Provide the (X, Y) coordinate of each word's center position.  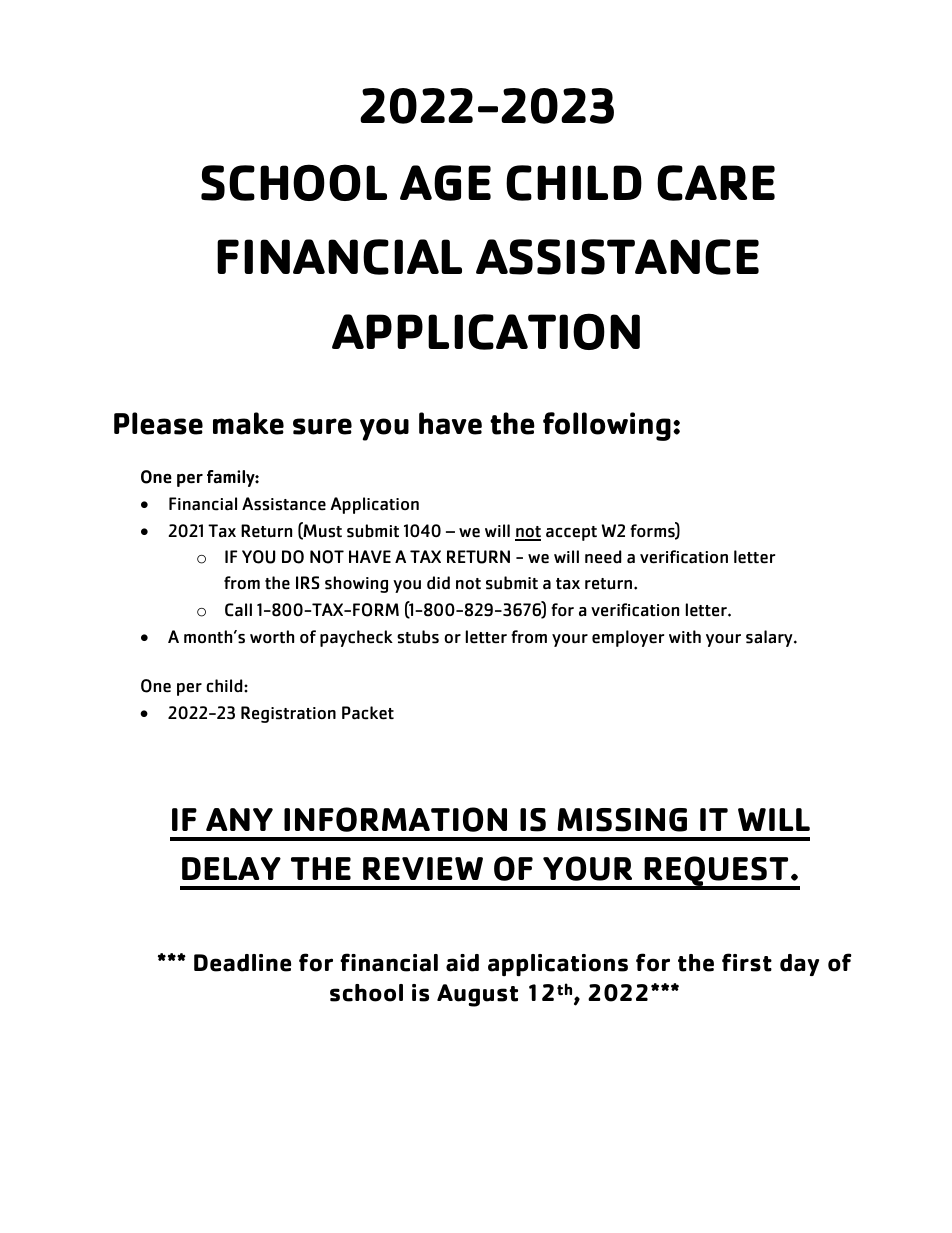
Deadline (242, 963)
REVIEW (423, 868)
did (438, 583)
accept (571, 533)
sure (322, 426)
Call (238, 610)
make (248, 423)
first (747, 962)
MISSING (622, 820)
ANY (239, 819)
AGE (445, 183)
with (685, 636)
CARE (716, 183)
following (607, 426)
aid (462, 963)
